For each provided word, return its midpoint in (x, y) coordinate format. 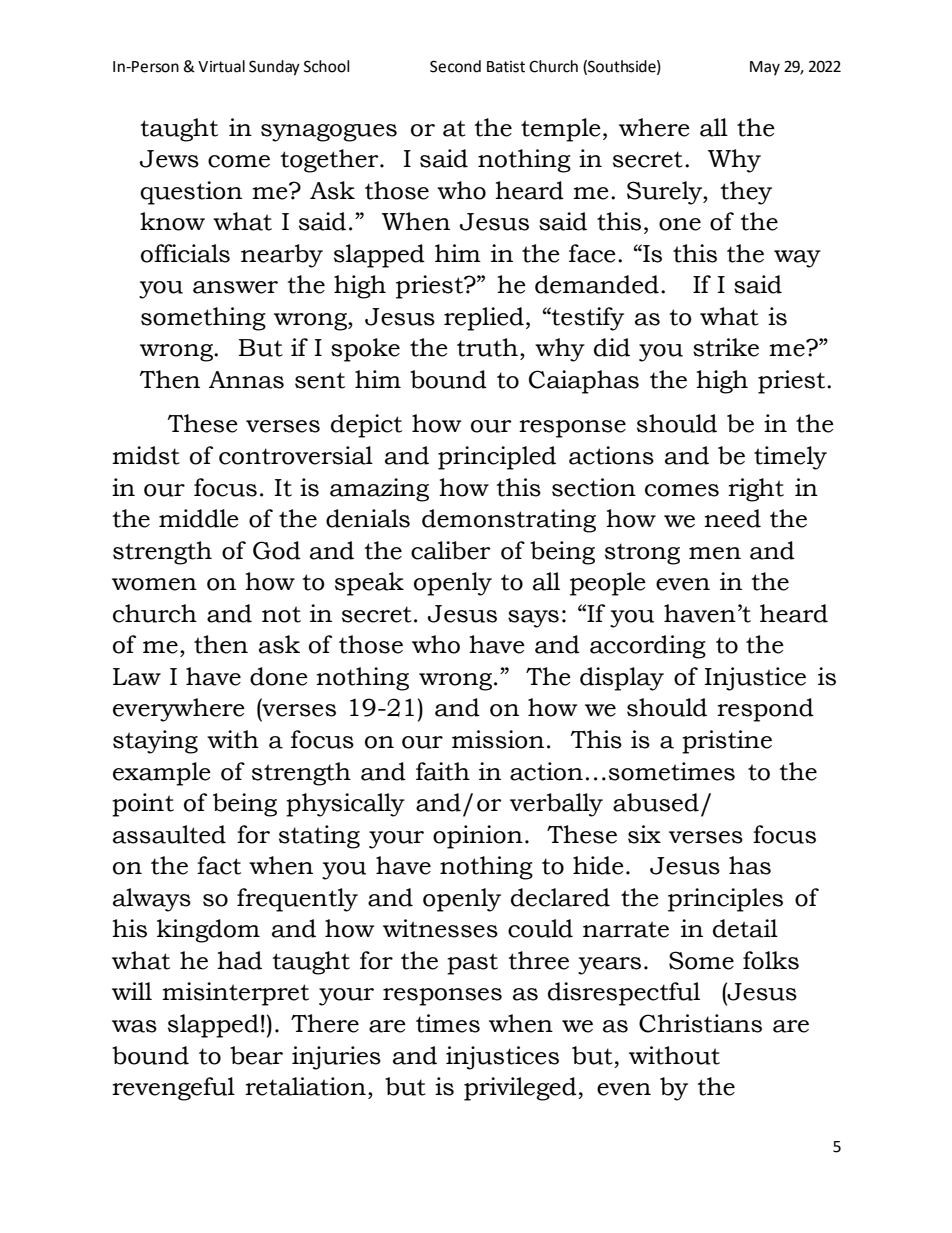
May (765, 68)
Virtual (221, 66)
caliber (451, 550)
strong (642, 554)
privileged (521, 1089)
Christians (700, 1023)
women (154, 584)
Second (455, 66)
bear (256, 1055)
